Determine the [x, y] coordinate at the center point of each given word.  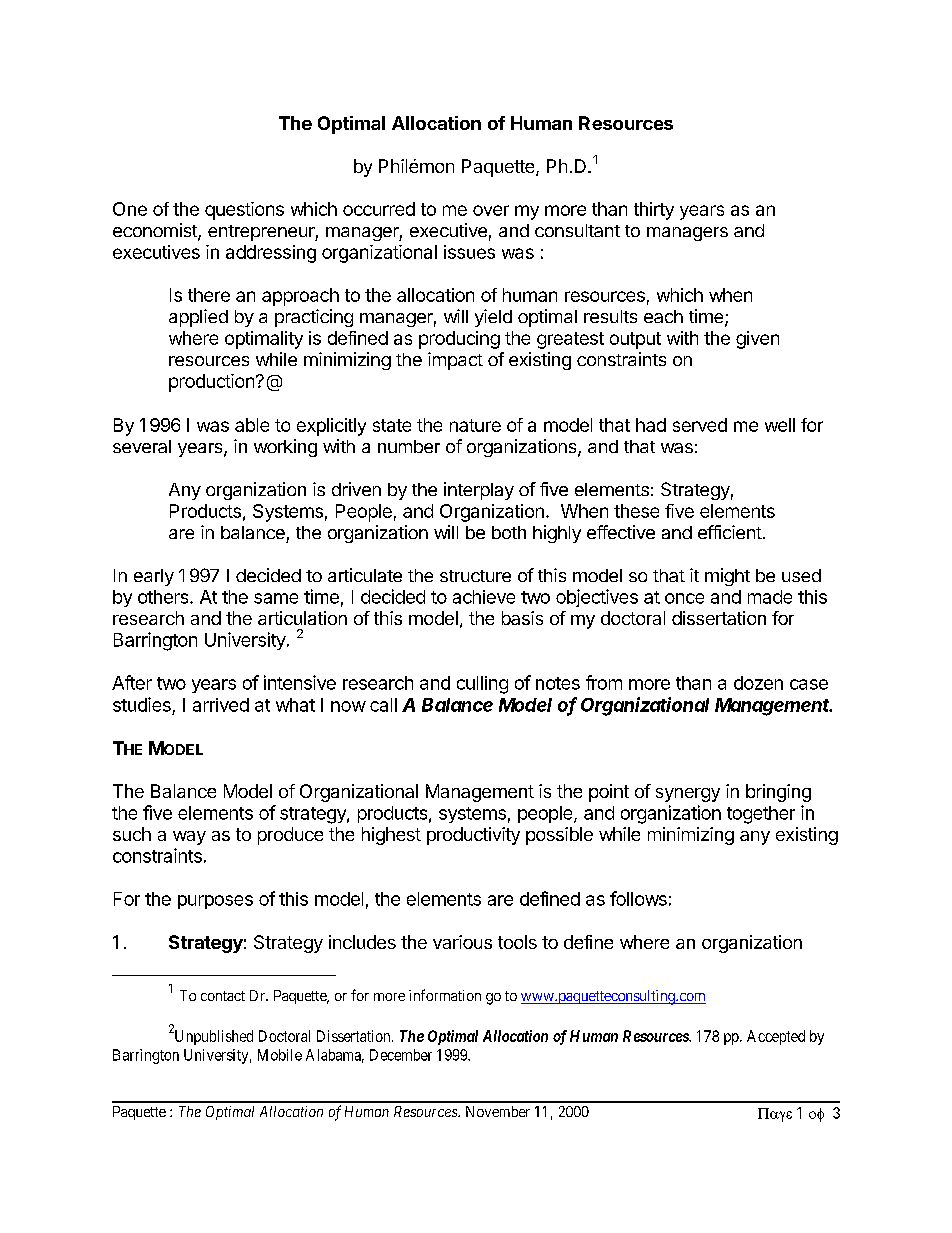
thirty [654, 211]
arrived [221, 705]
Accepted [776, 1037]
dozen [758, 683]
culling [482, 685]
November [498, 1111]
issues [469, 252]
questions [244, 211]
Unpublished [212, 1037]
